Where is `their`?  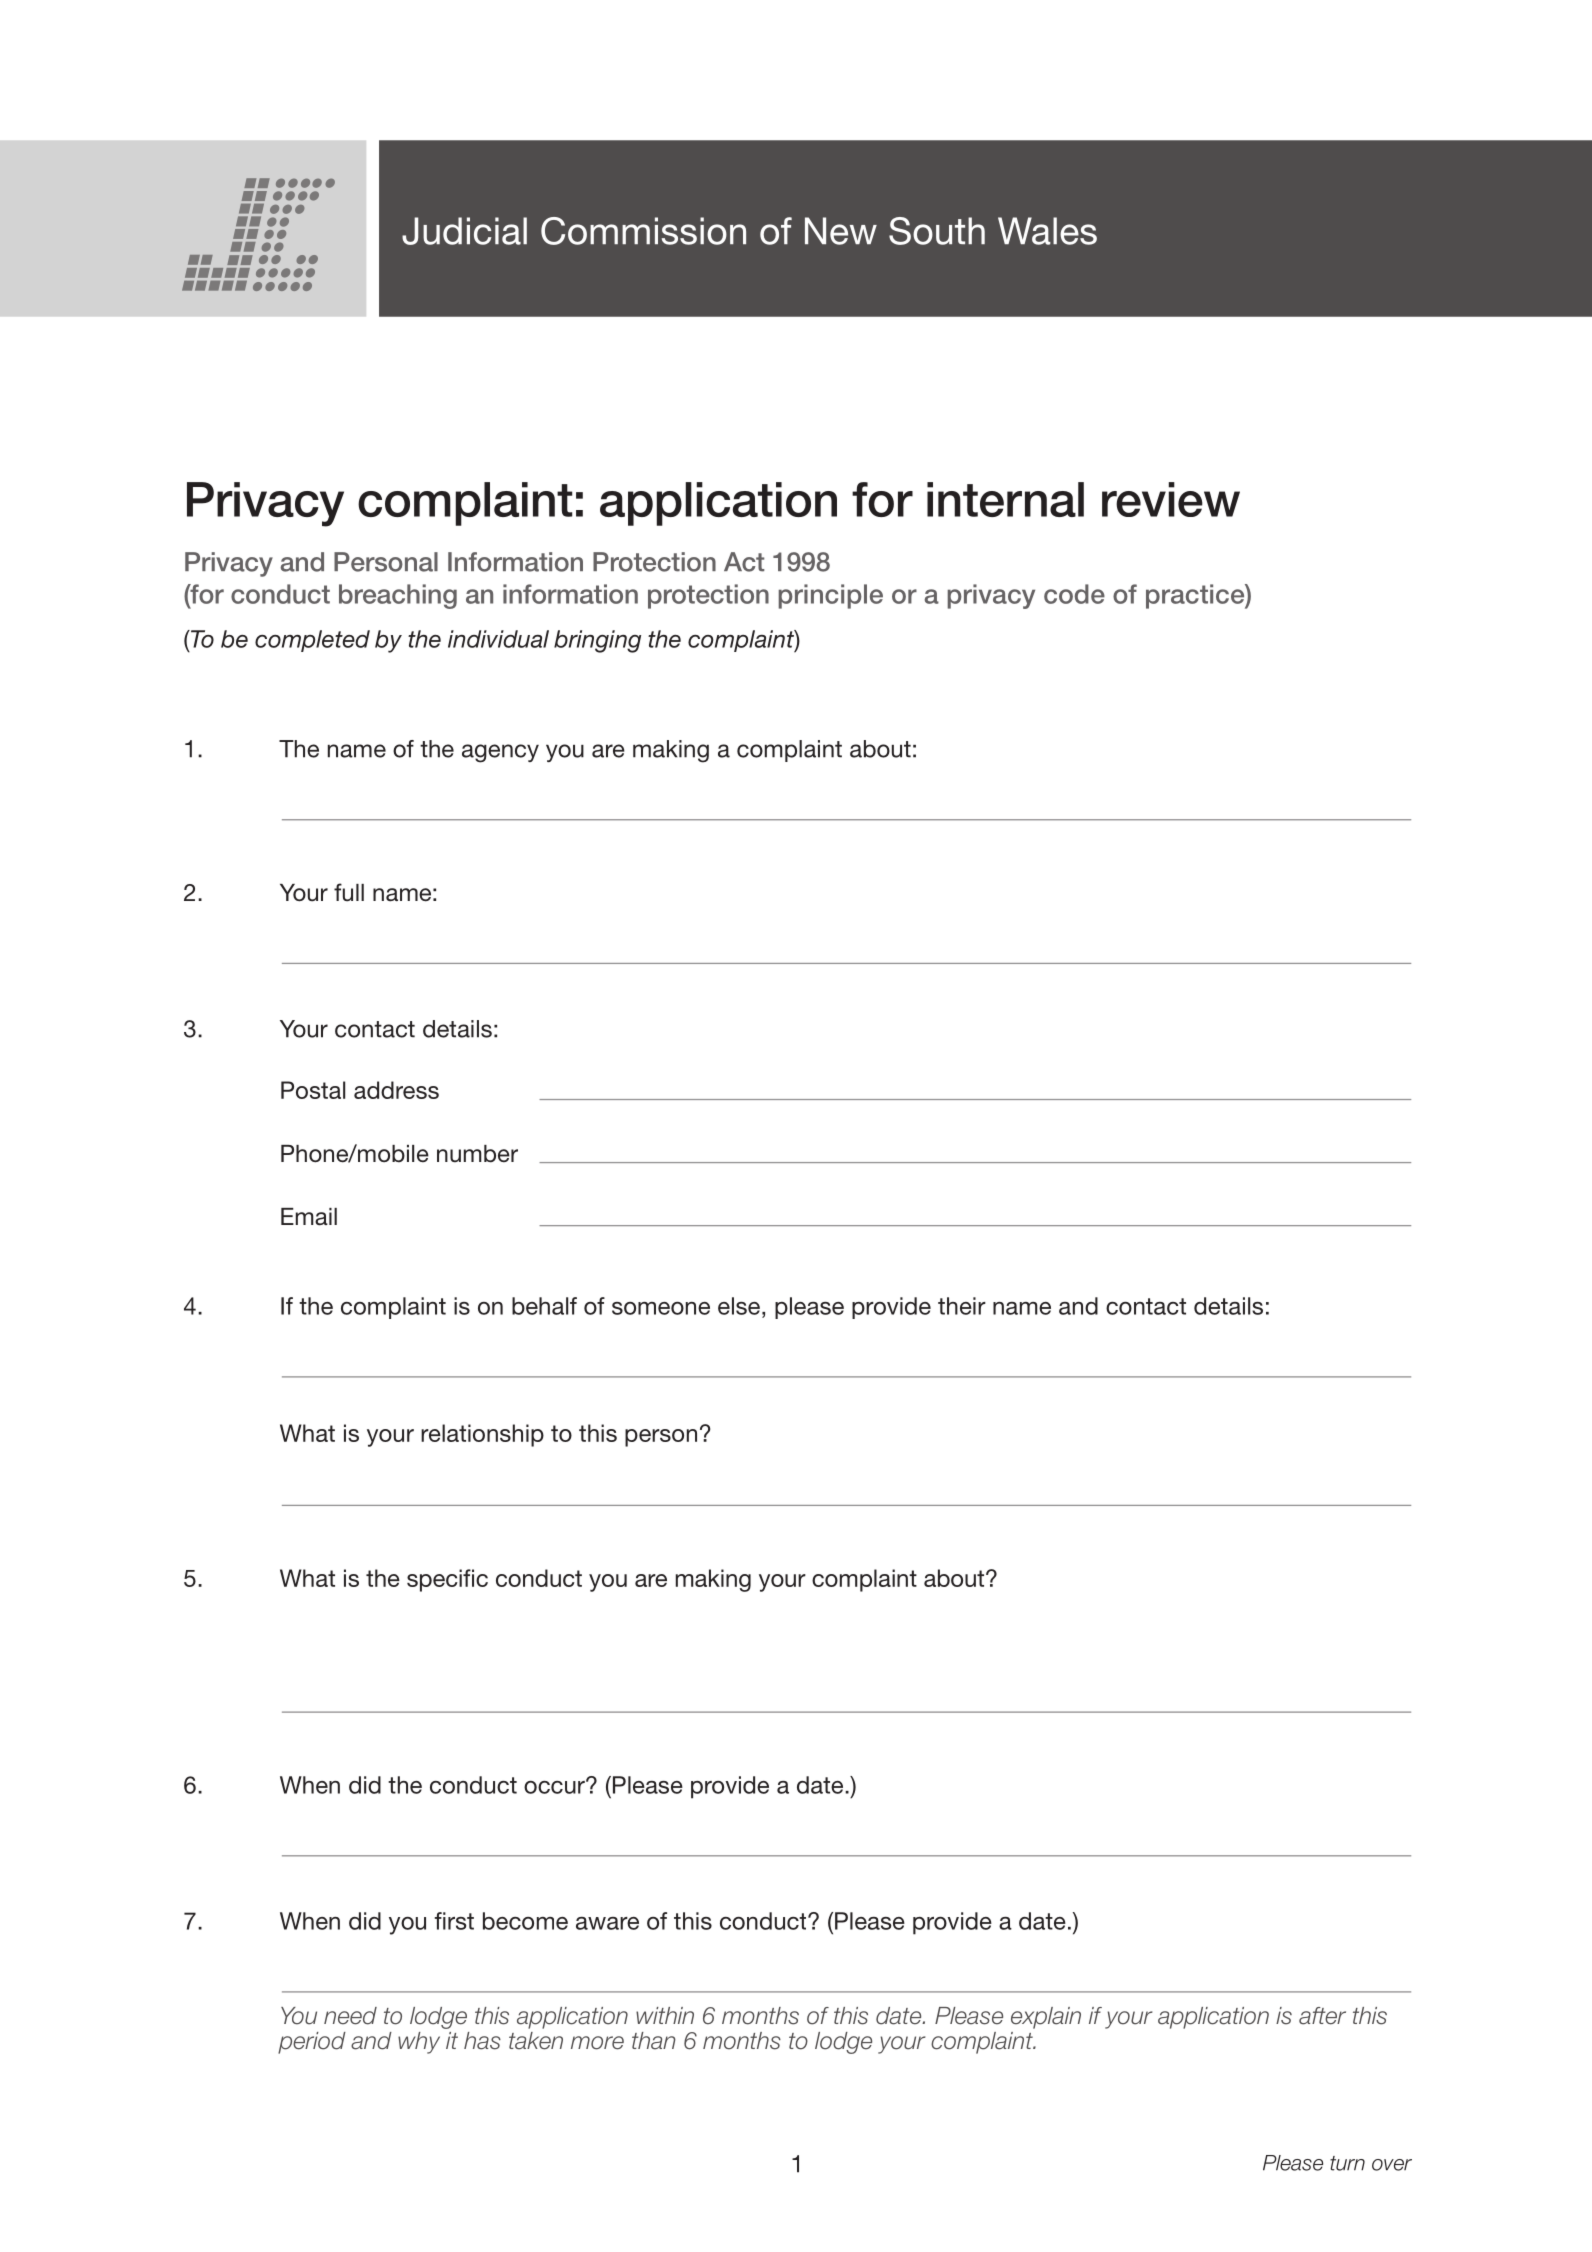
their is located at coordinates (962, 1306).
